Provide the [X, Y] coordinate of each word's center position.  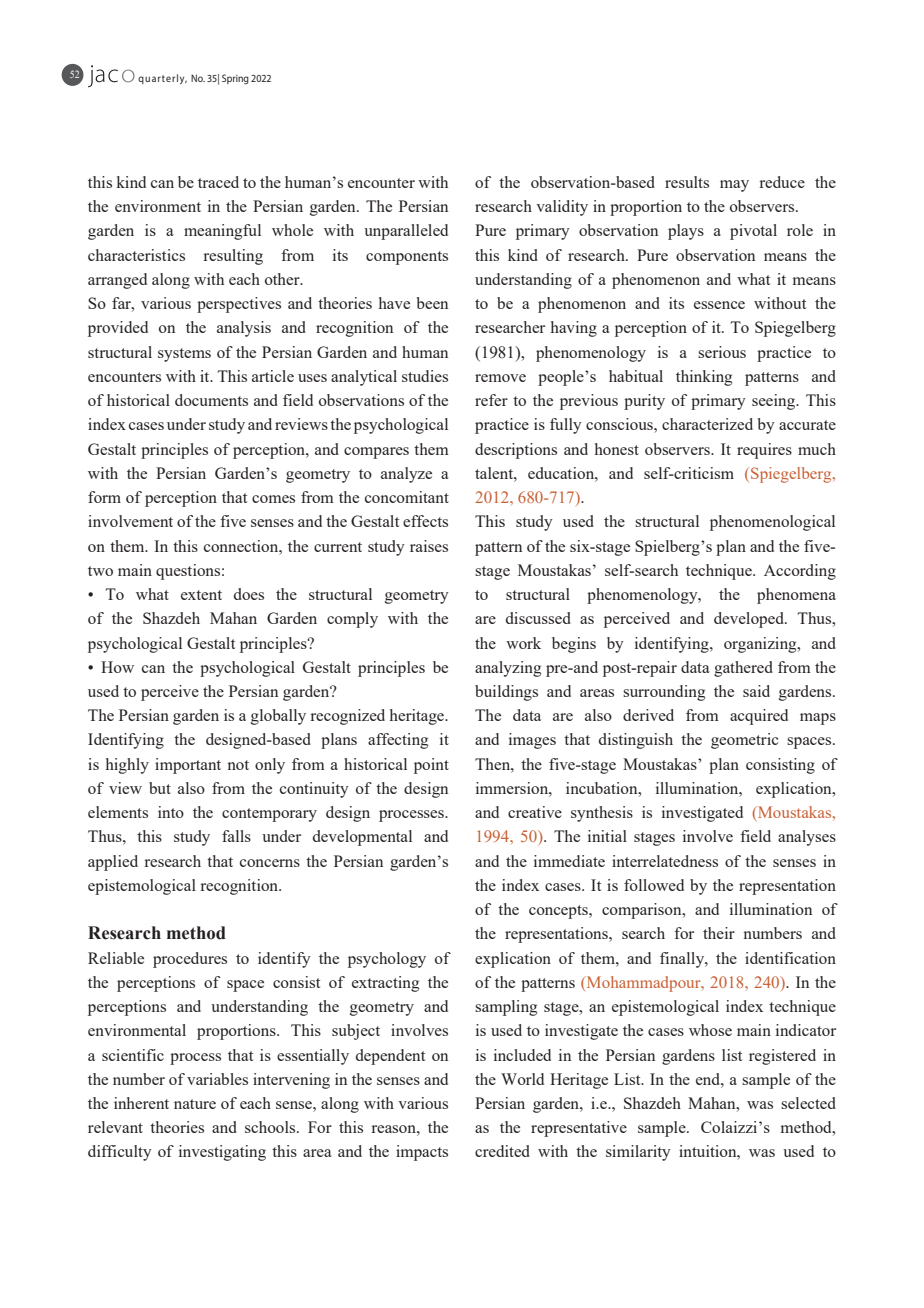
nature [195, 1104]
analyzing [508, 669]
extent [201, 595]
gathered [743, 669]
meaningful [222, 232]
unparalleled [406, 232]
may [734, 186]
